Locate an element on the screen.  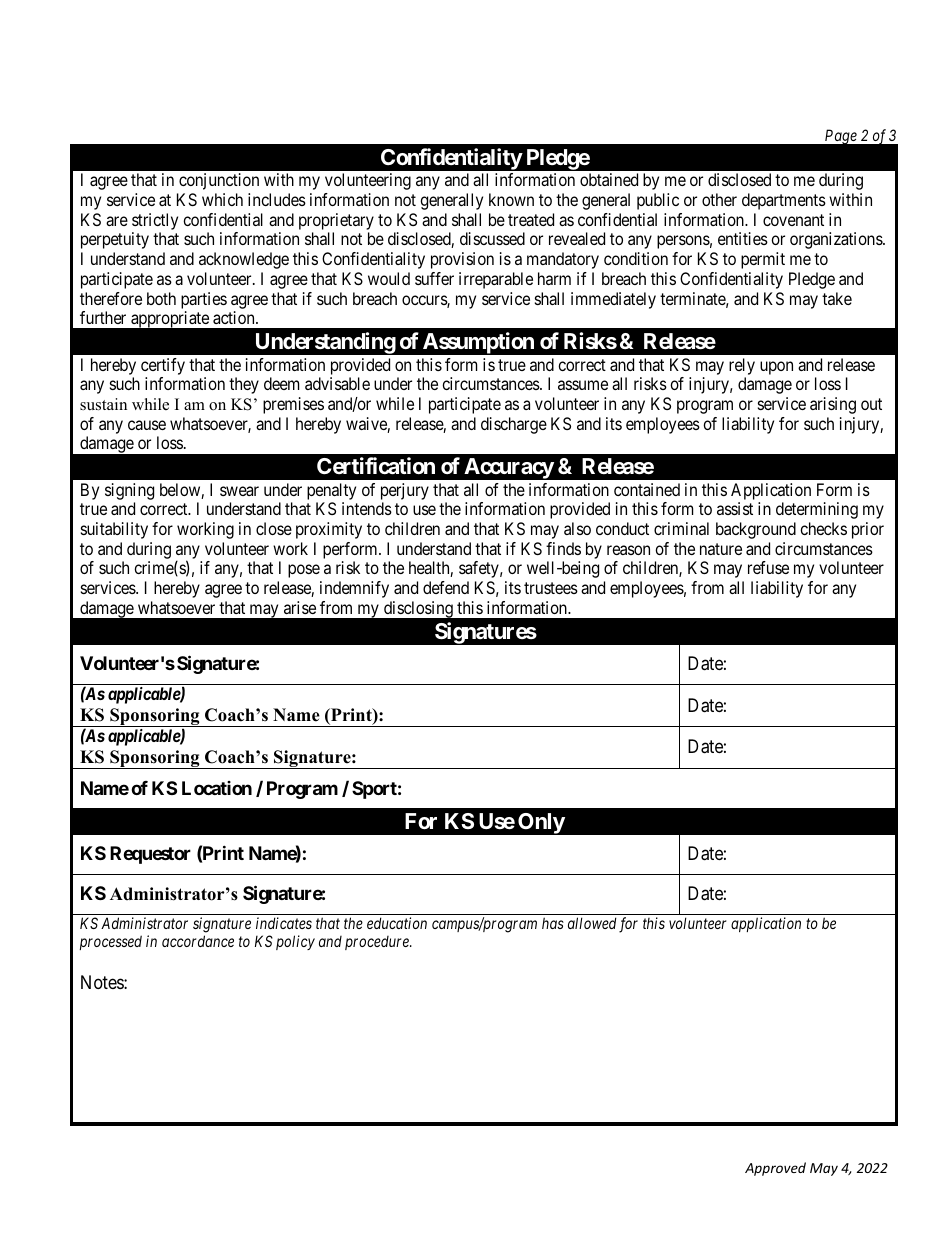
discharge is located at coordinates (514, 425).
